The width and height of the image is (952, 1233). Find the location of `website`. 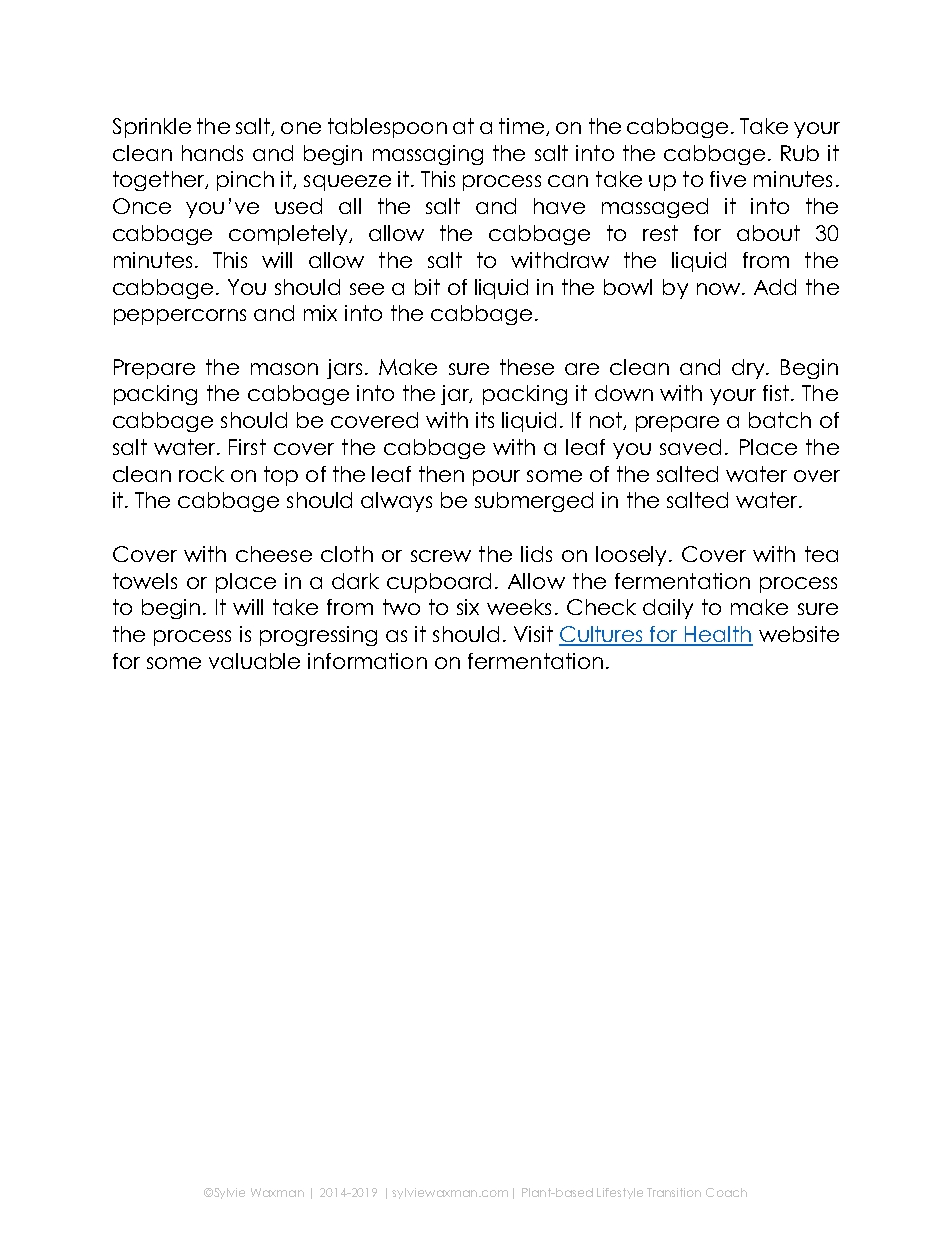

website is located at coordinates (799, 634).
